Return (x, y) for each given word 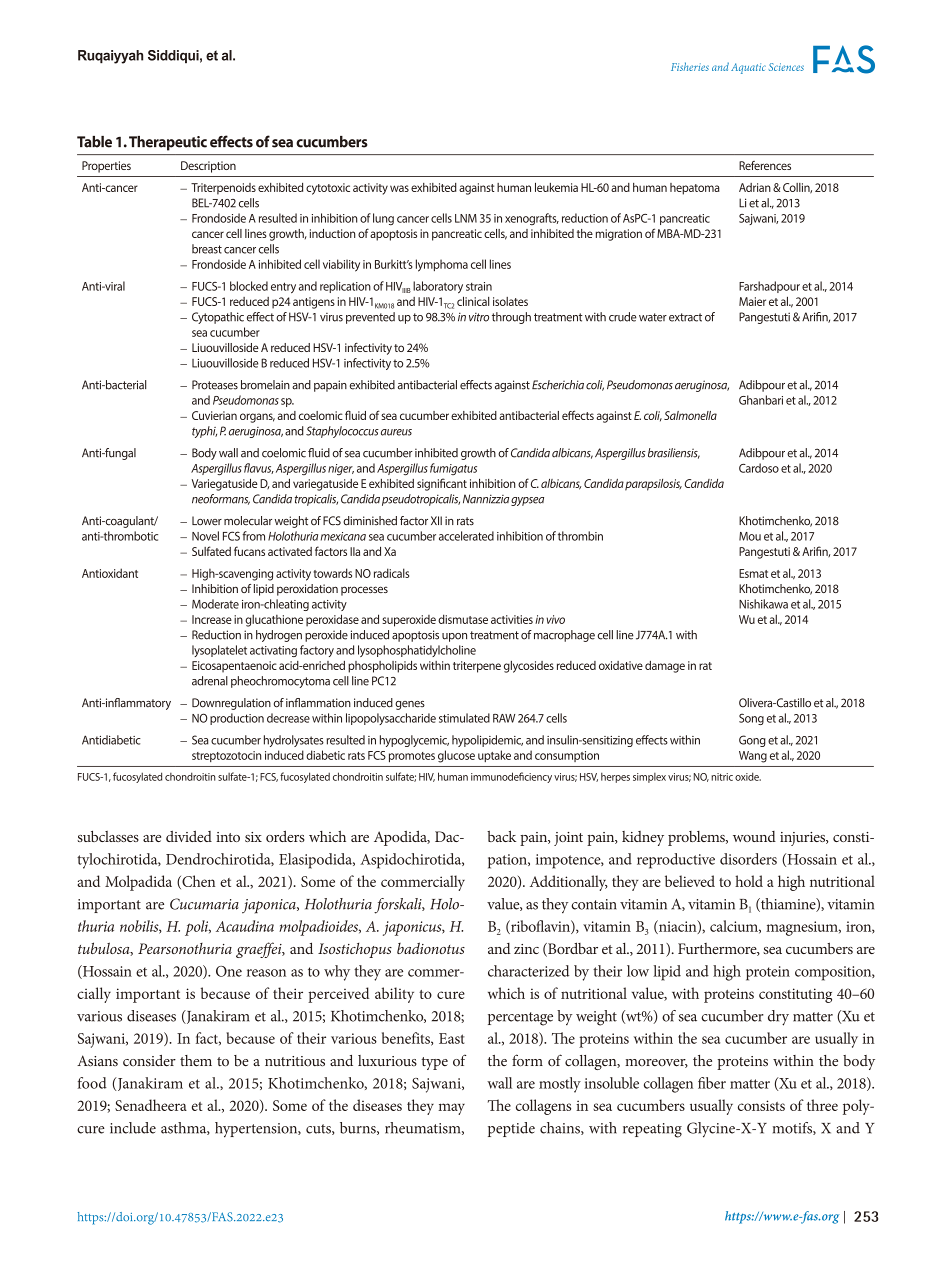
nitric (722, 777)
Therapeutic (168, 143)
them (196, 1061)
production (237, 719)
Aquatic (748, 68)
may (451, 1109)
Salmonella (690, 415)
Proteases (215, 385)
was (399, 188)
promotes (412, 757)
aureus (396, 432)
